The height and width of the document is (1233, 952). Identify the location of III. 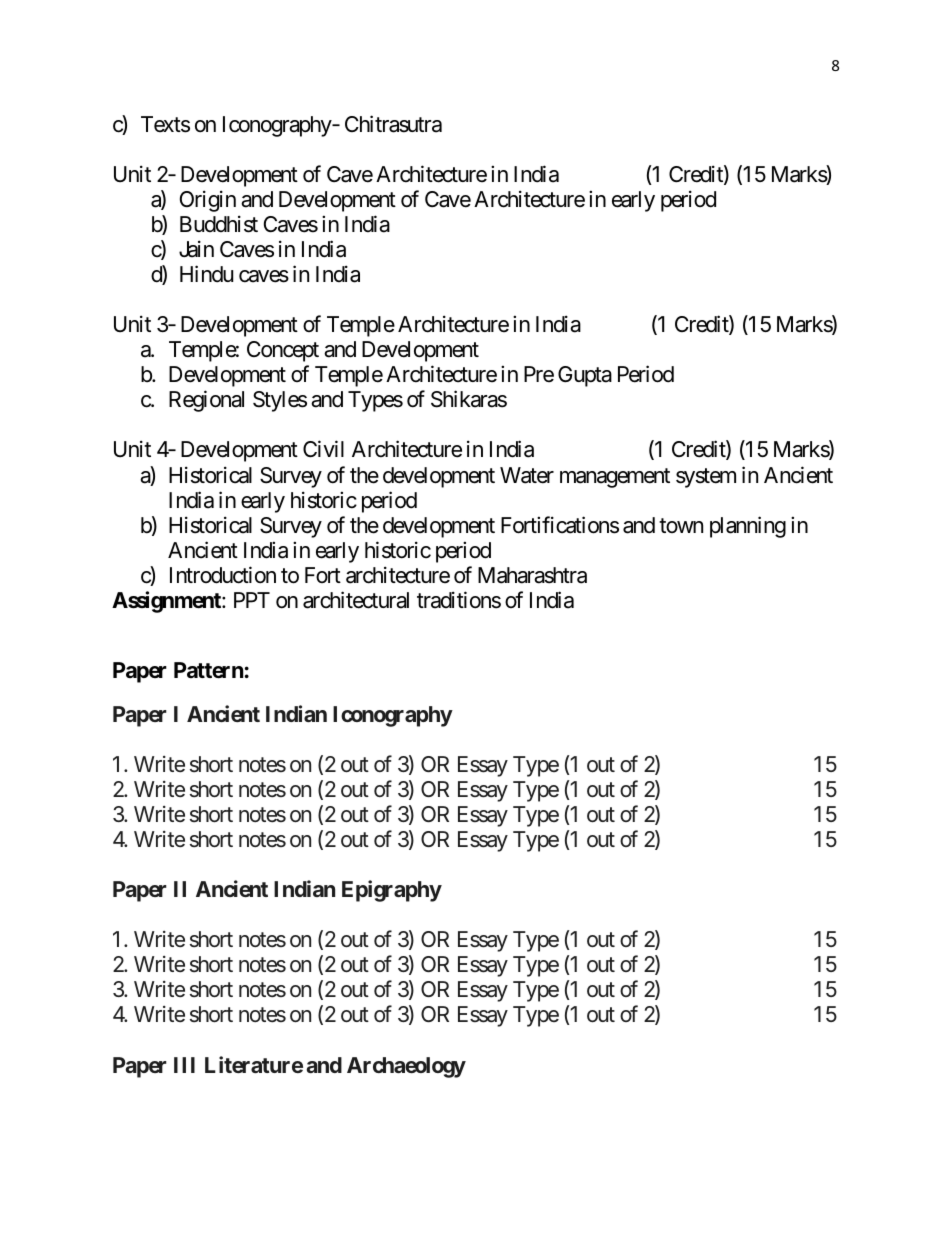
(184, 1065).
